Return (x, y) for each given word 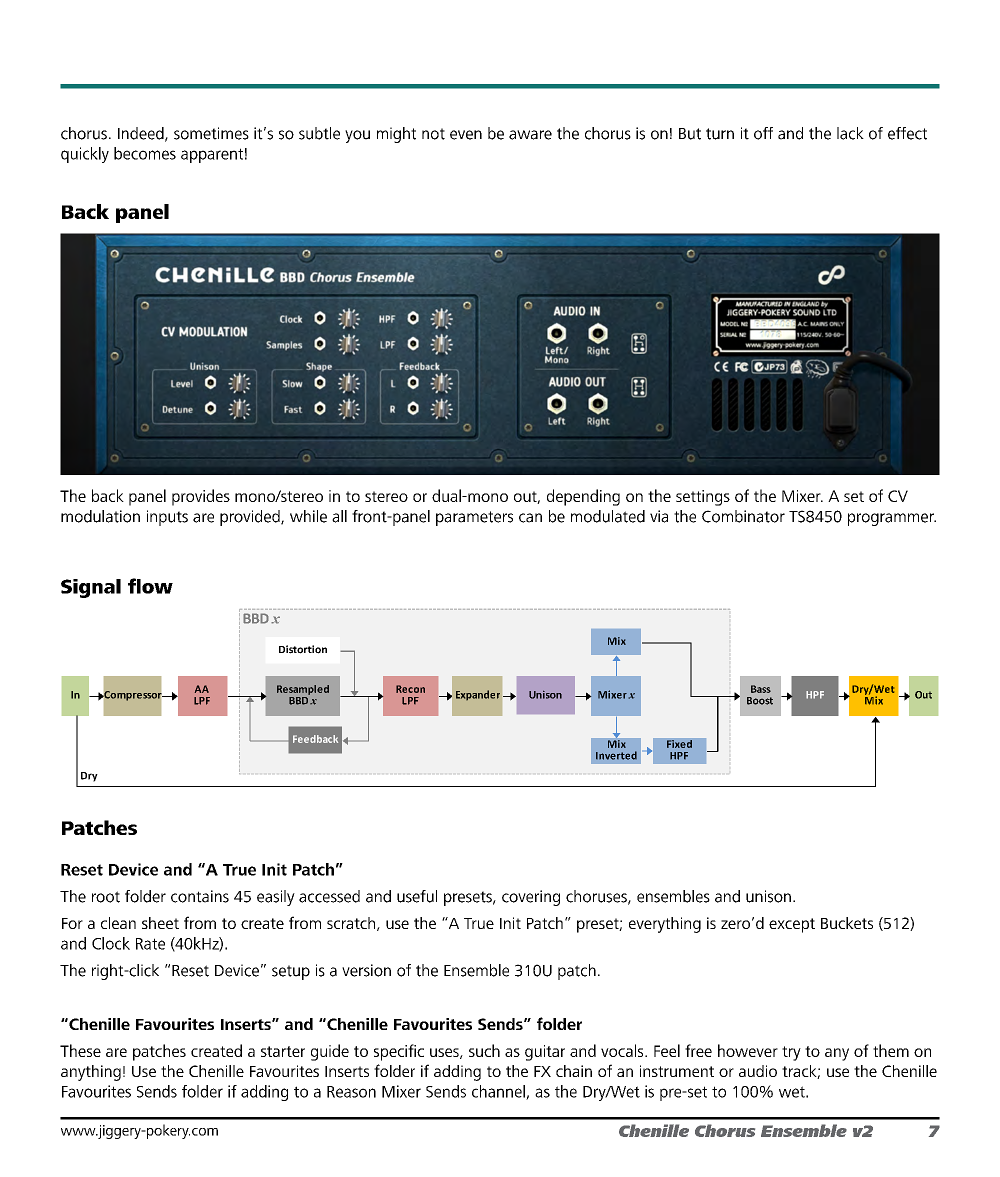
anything (91, 1073)
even (466, 135)
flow (150, 586)
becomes (145, 153)
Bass (761, 689)
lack (850, 133)
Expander (478, 695)
